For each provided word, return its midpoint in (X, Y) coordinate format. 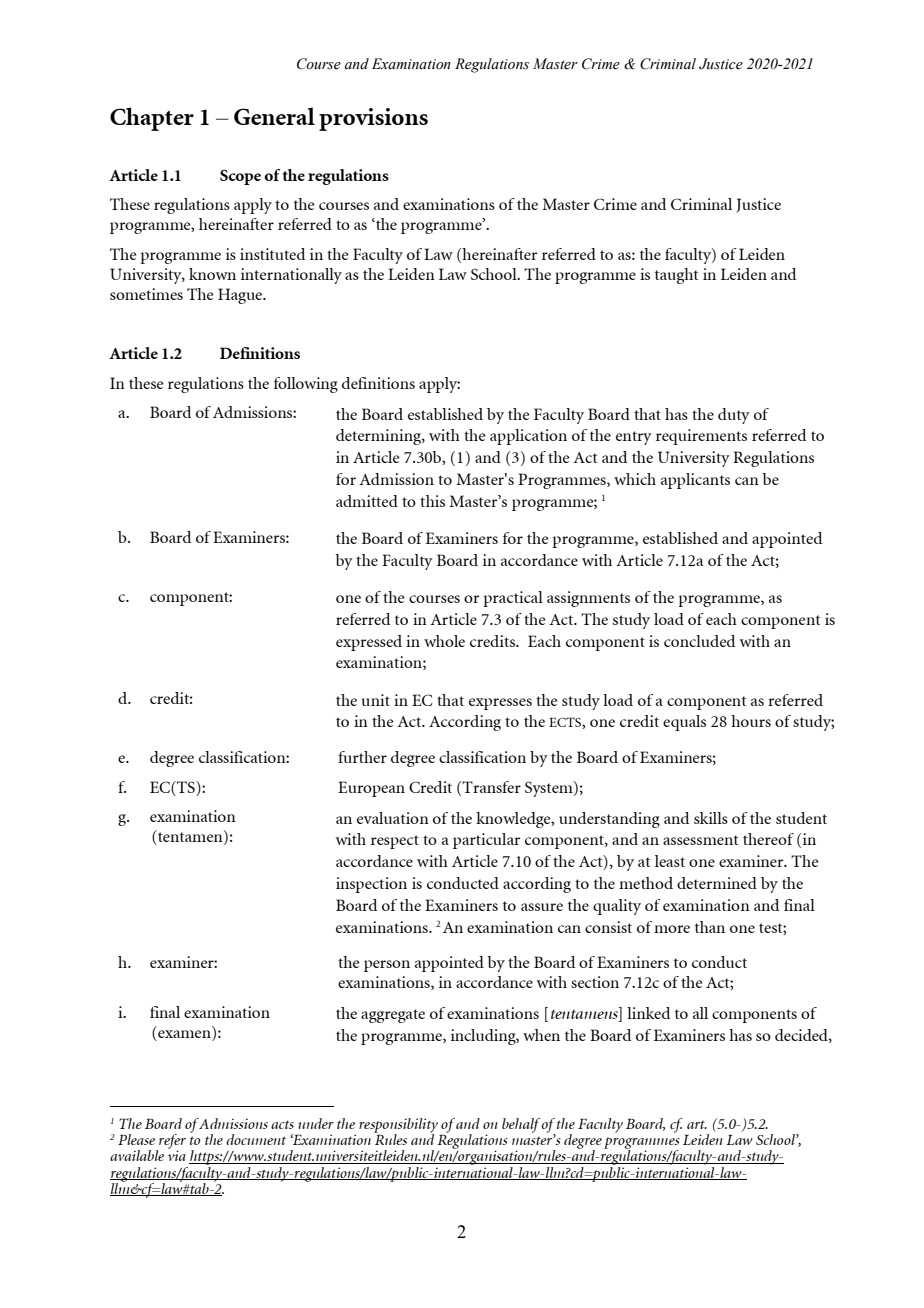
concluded (699, 641)
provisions (373, 119)
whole (444, 641)
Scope (240, 177)
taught (677, 276)
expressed (369, 643)
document (256, 1139)
